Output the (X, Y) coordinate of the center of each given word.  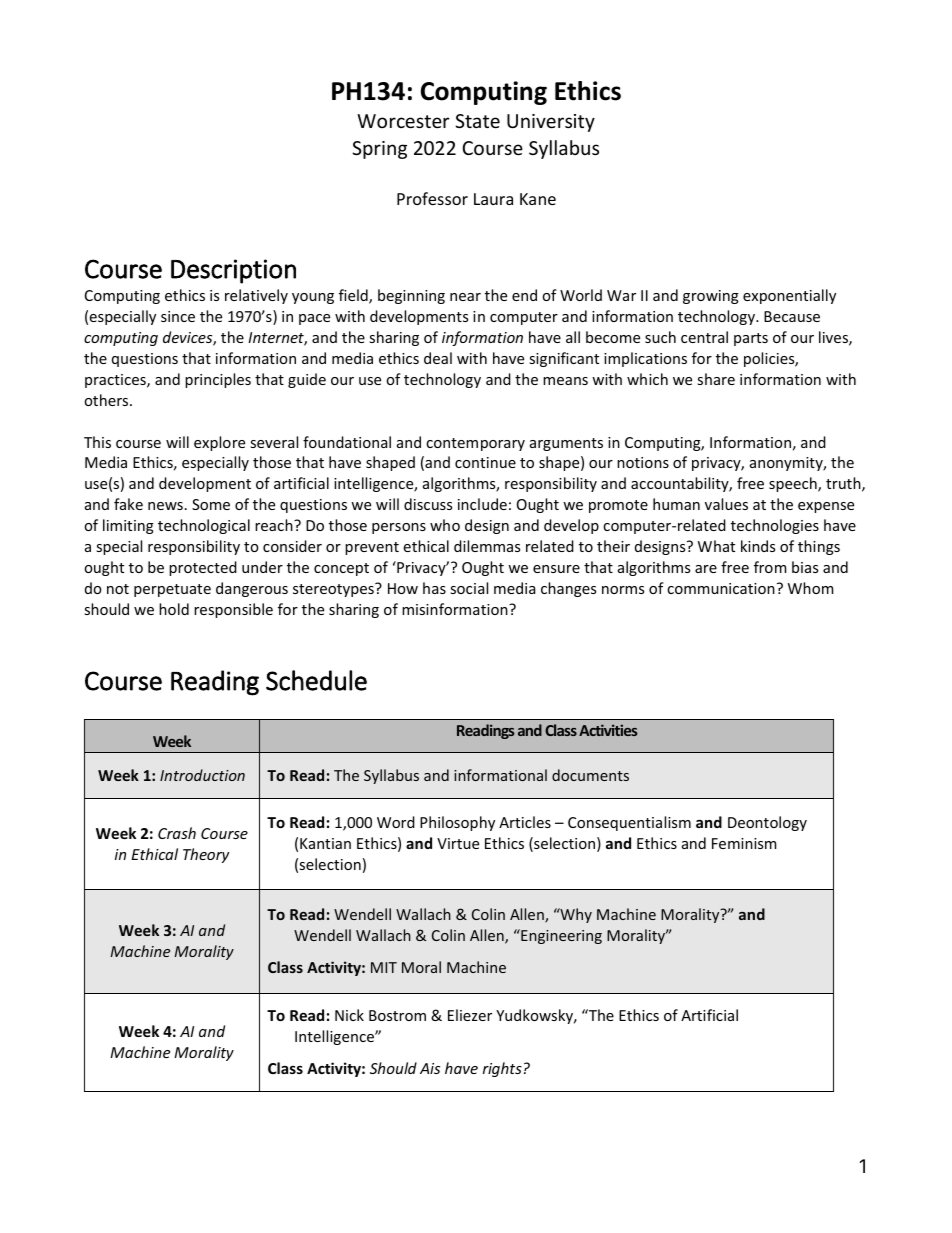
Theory (206, 855)
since (178, 316)
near (465, 297)
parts (751, 339)
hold (174, 609)
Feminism (744, 843)
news (165, 506)
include (482, 504)
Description (233, 271)
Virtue (458, 843)
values (726, 504)
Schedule (316, 680)
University (551, 123)
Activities (608, 730)
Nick (349, 1015)
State (477, 121)
